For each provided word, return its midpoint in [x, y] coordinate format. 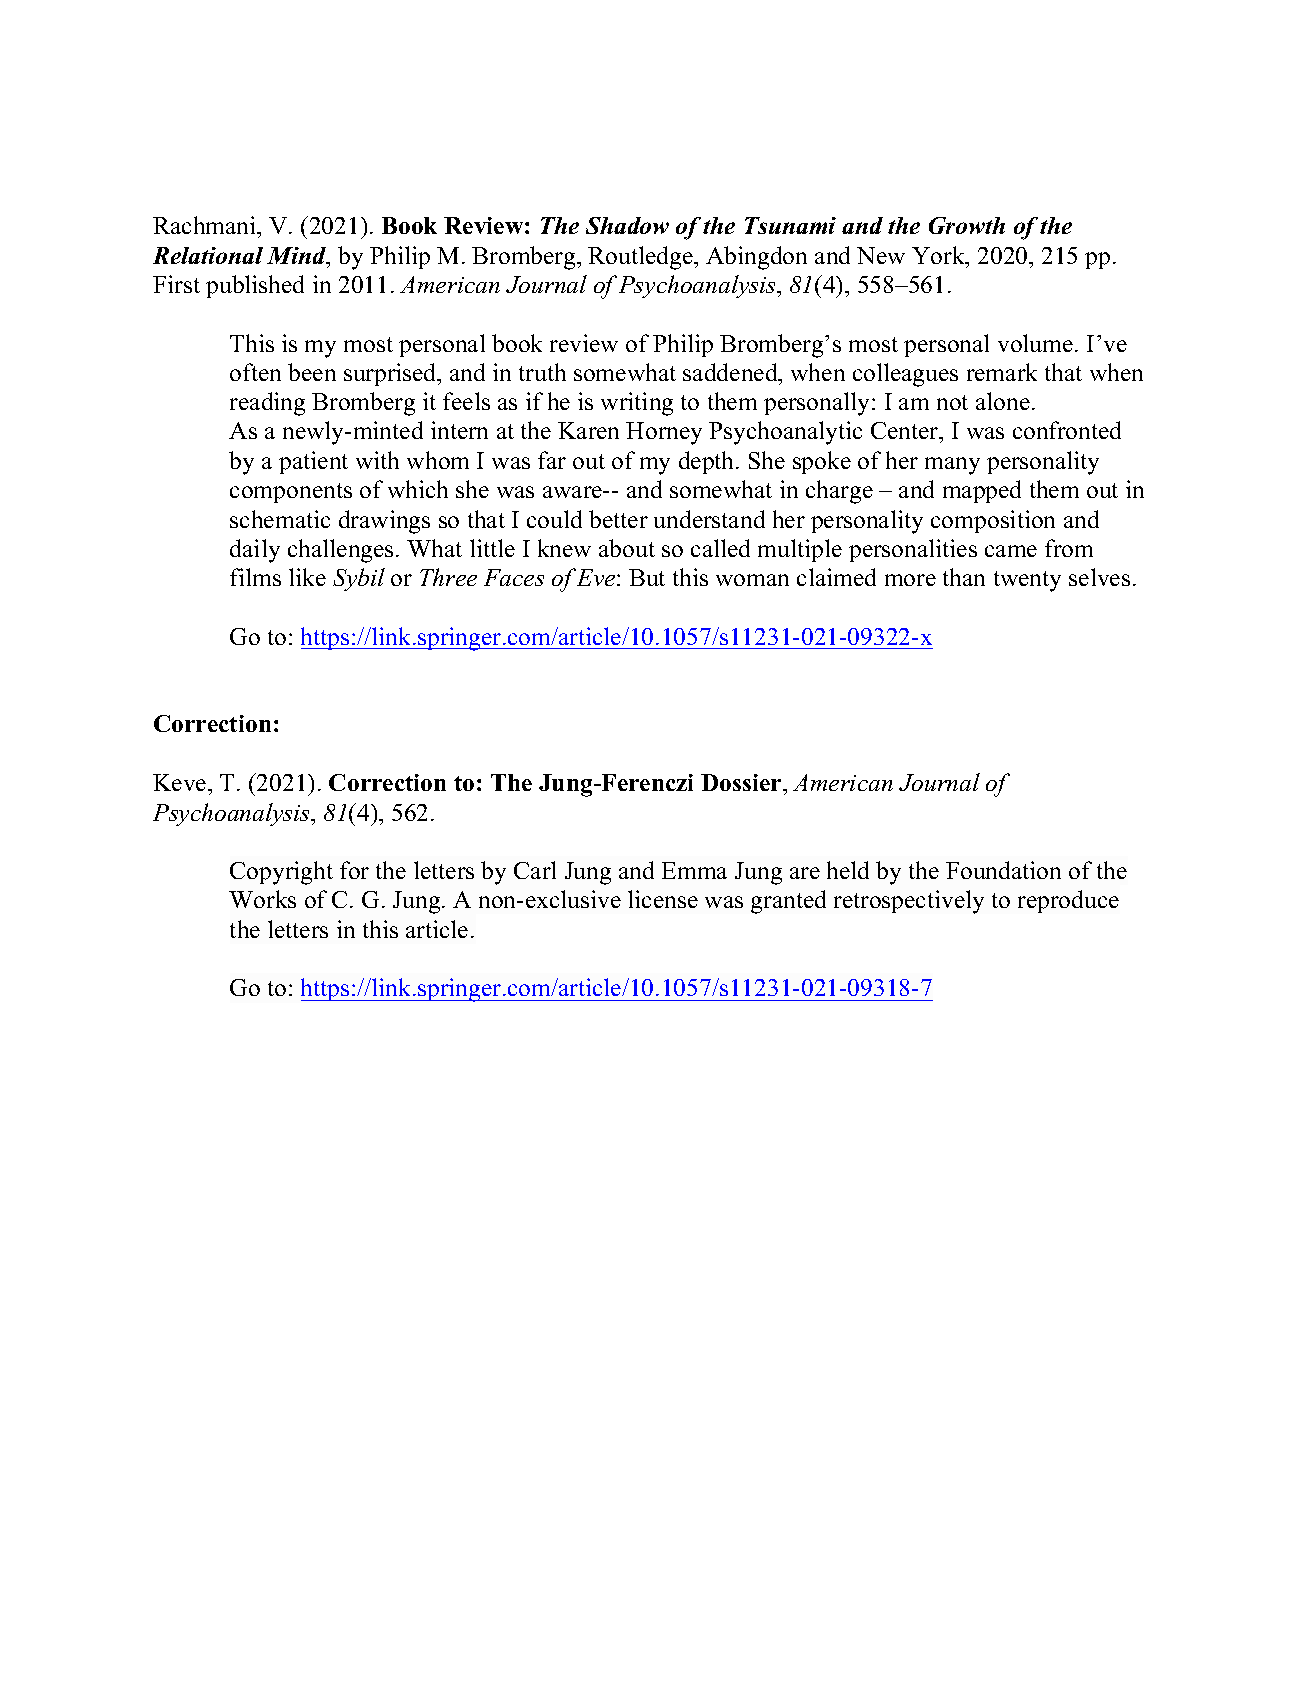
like [307, 577]
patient [313, 462]
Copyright [281, 873]
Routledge [641, 258]
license [663, 899]
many [952, 466]
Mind [298, 257]
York [939, 255]
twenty [1027, 581]
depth [708, 462]
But [647, 577]
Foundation [1003, 870]
